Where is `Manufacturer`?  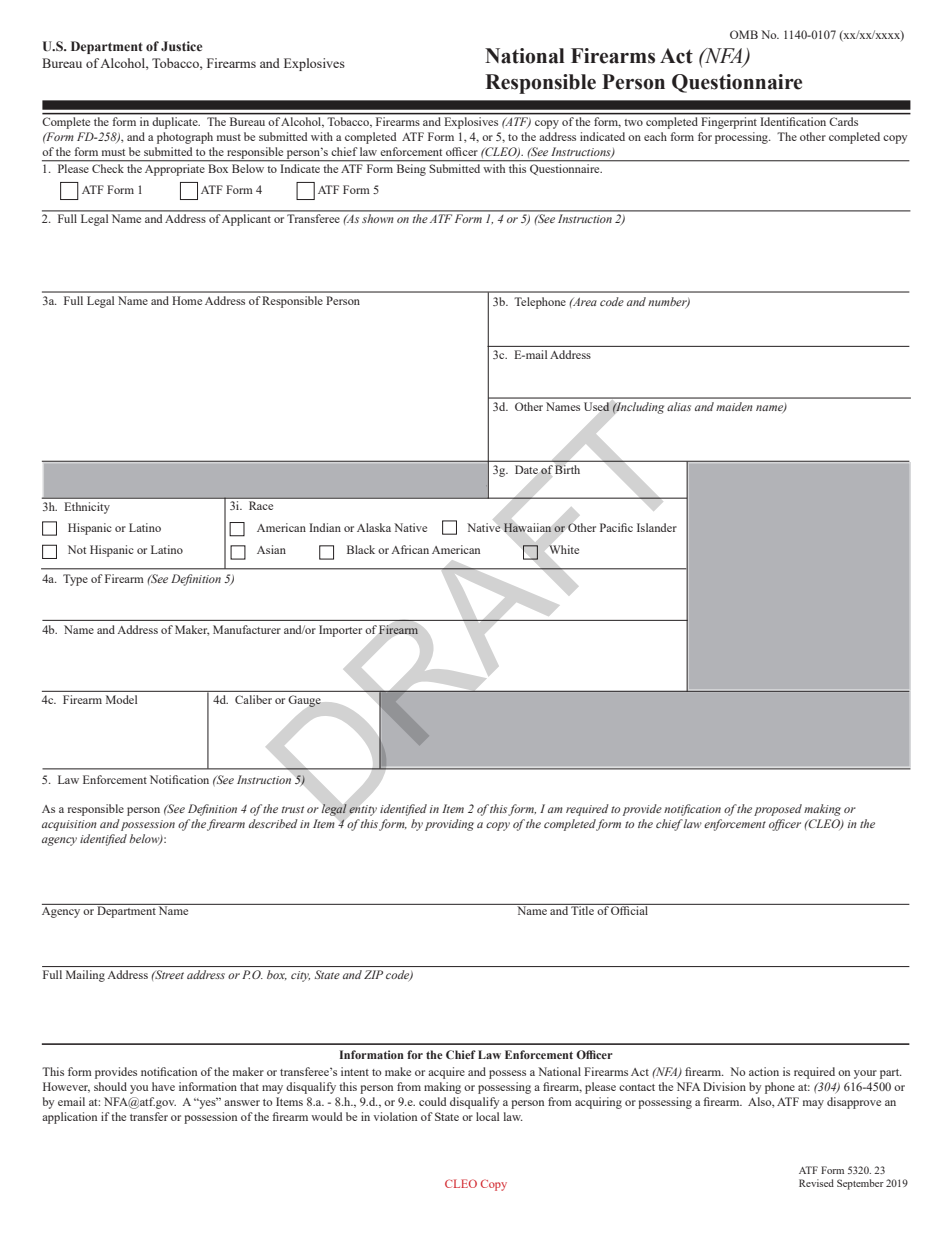 Manufacturer is located at coordinates (247, 629).
